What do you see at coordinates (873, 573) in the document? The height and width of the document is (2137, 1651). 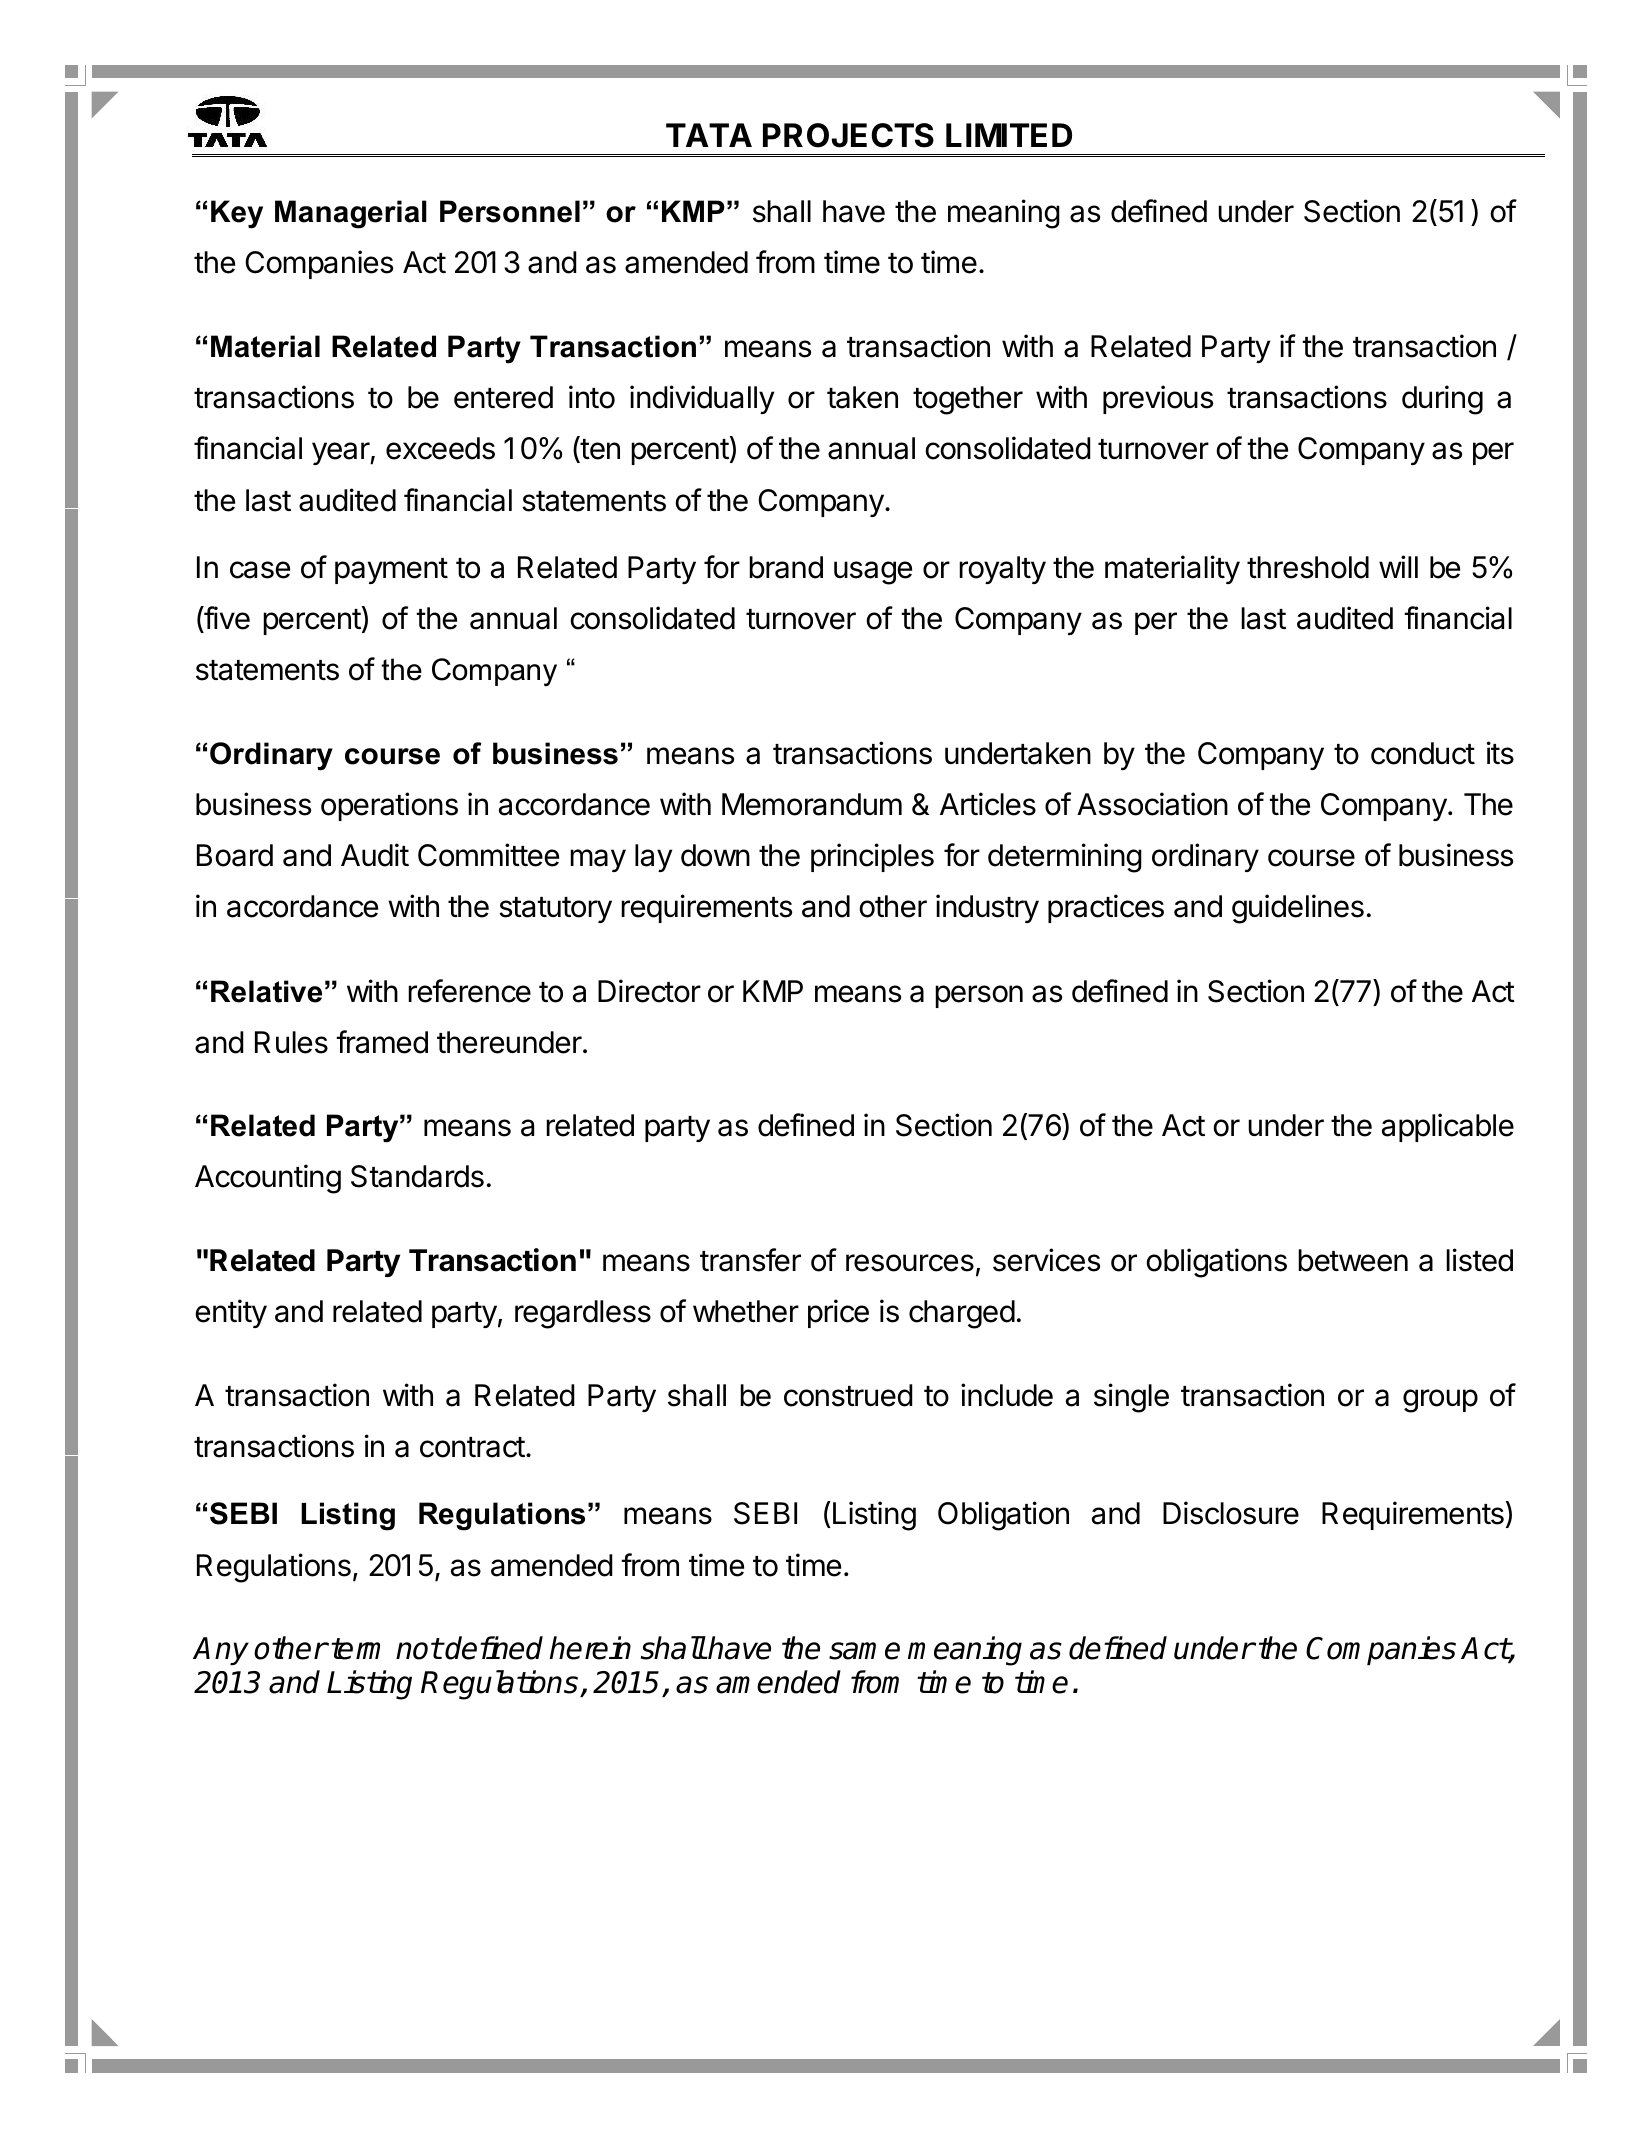 I see `usage` at bounding box center [873, 573].
